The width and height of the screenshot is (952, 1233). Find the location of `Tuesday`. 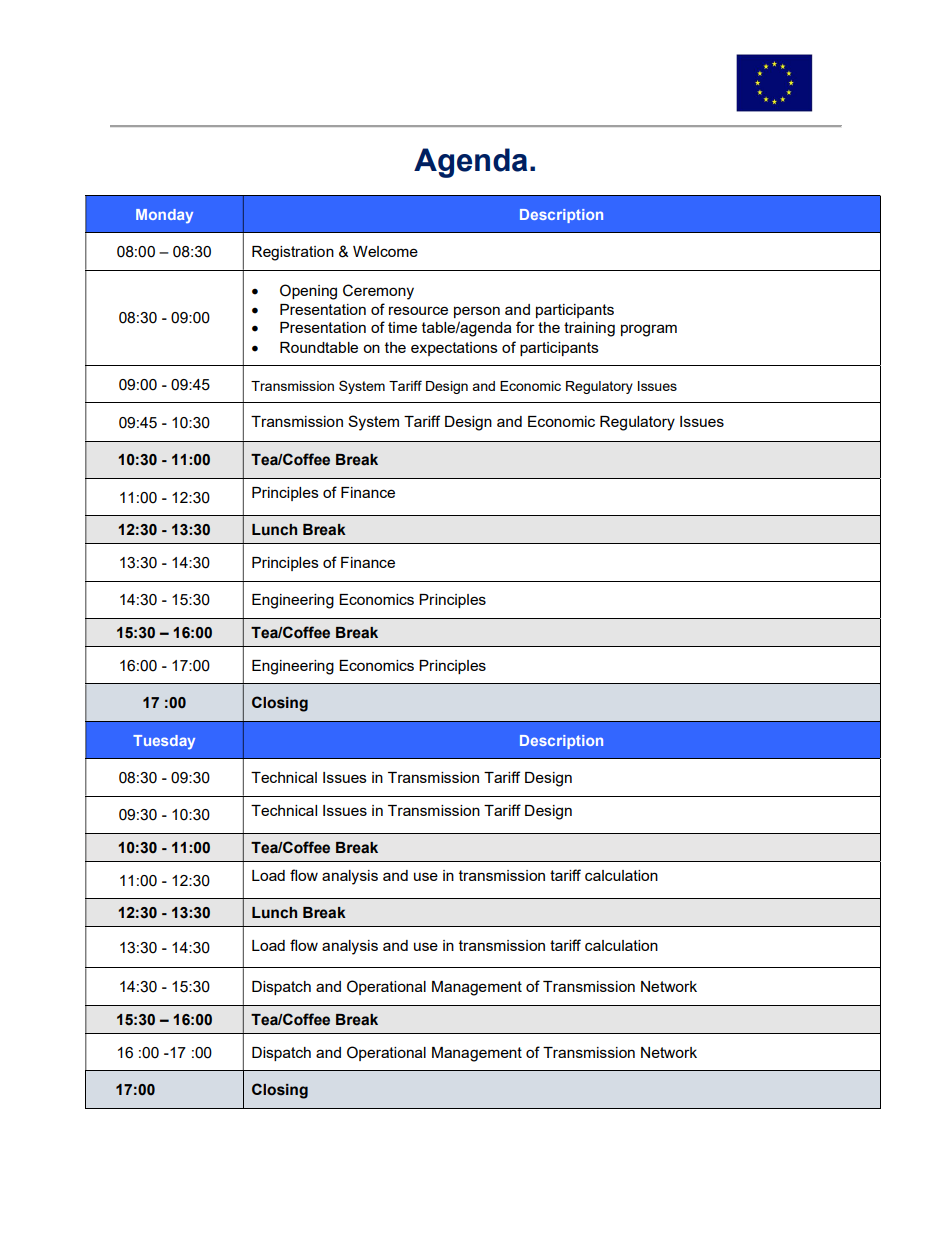

Tuesday is located at coordinates (164, 742).
